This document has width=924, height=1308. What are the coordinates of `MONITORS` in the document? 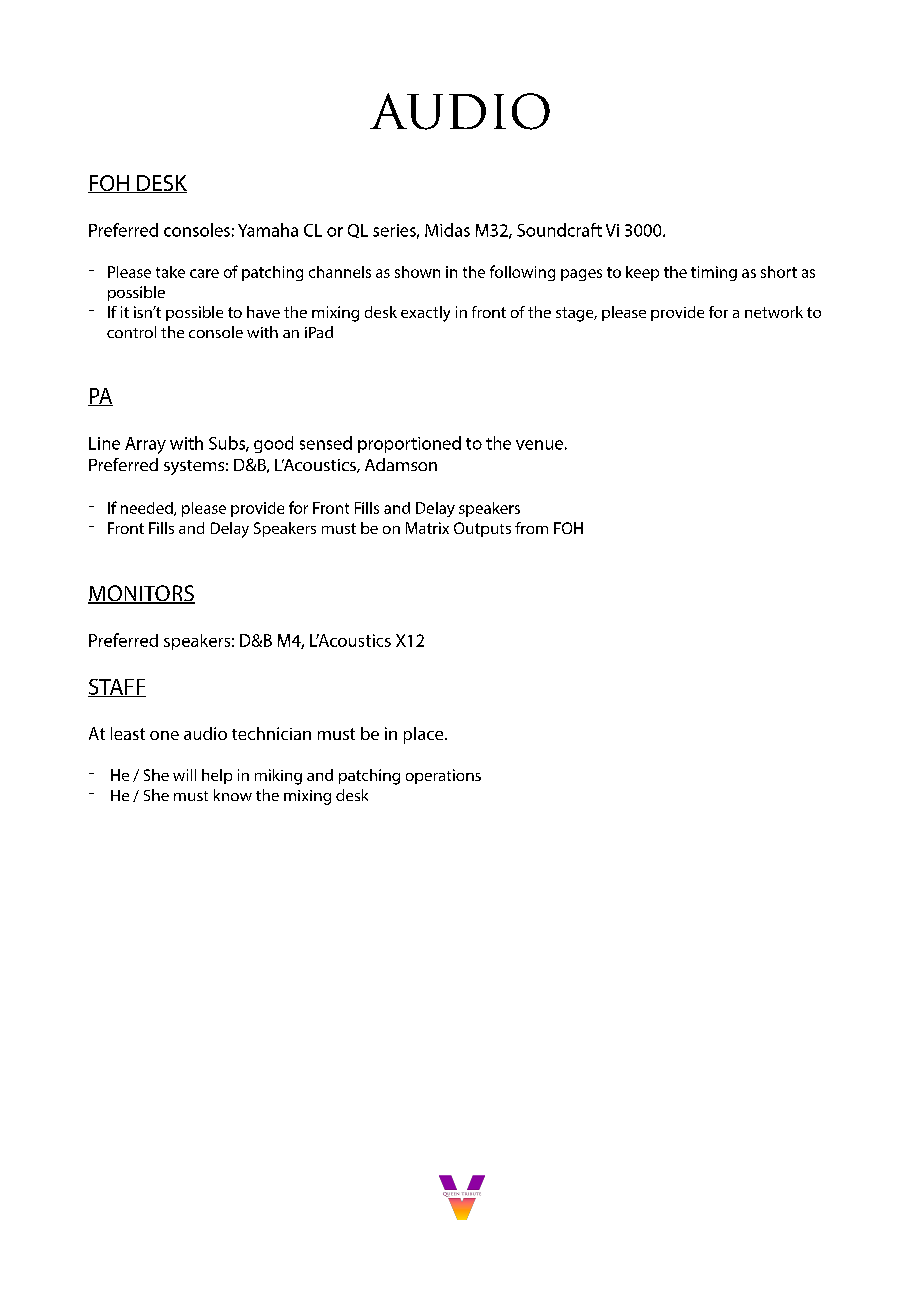 It's located at (141, 594).
